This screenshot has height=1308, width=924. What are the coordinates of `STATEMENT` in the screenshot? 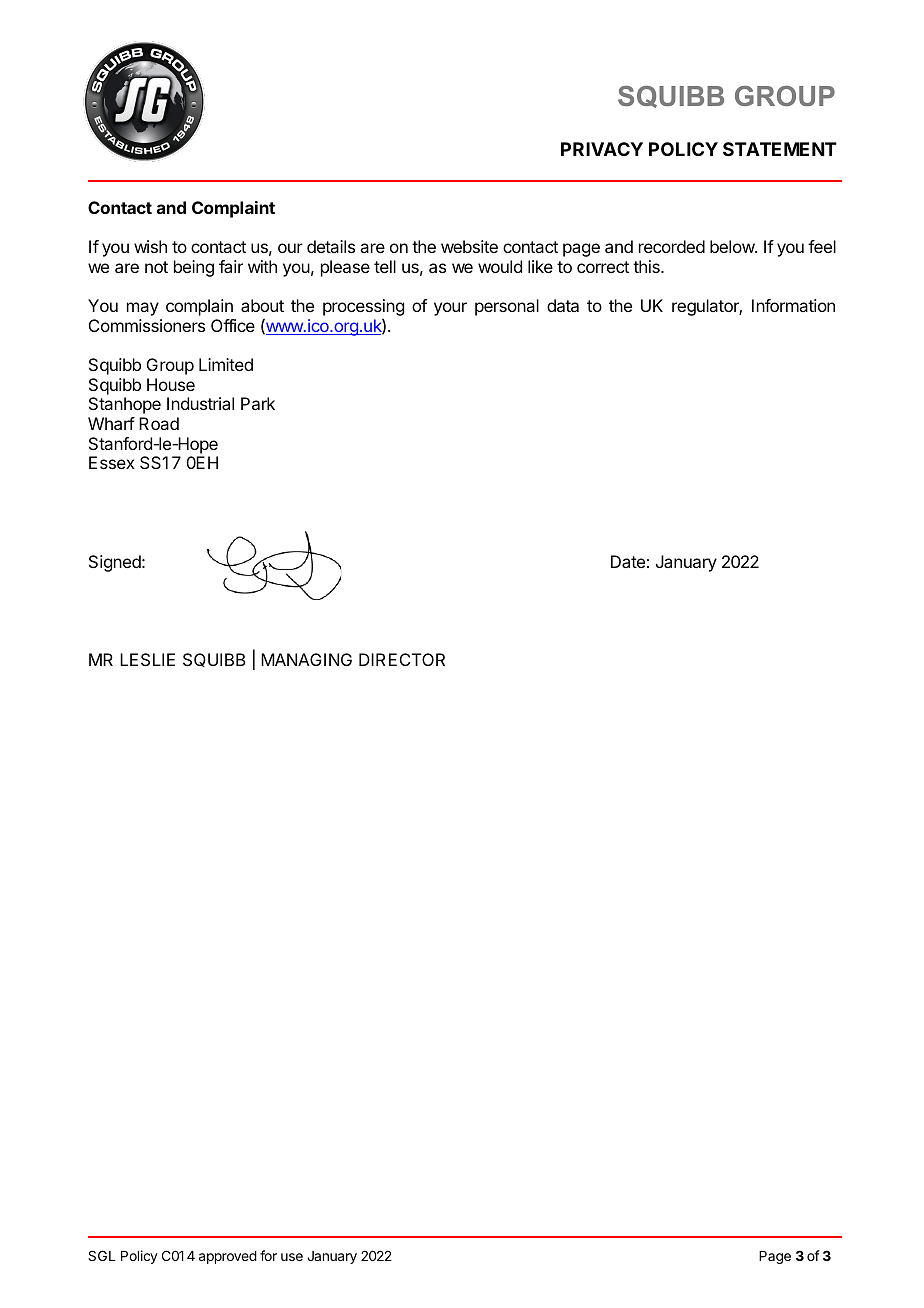 It's located at (780, 149).
